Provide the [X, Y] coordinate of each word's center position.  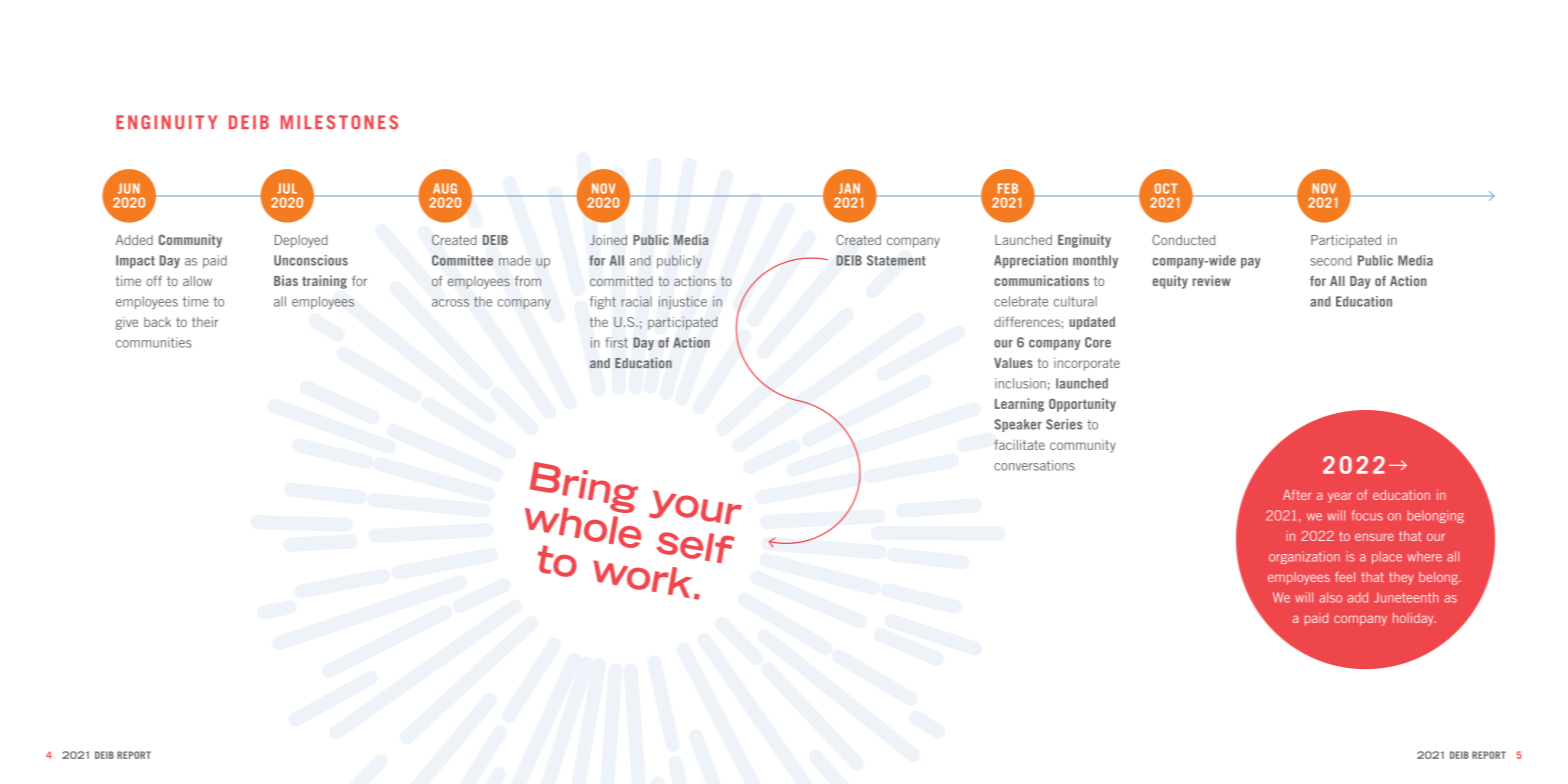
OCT [1166, 188]
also [1330, 597]
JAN [849, 188]
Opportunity [1082, 405]
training [324, 282]
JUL [287, 188]
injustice [683, 302]
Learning [1019, 405]
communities [154, 342]
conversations [1034, 465]
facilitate [1019, 444]
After [1297, 495]
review [1212, 280]
